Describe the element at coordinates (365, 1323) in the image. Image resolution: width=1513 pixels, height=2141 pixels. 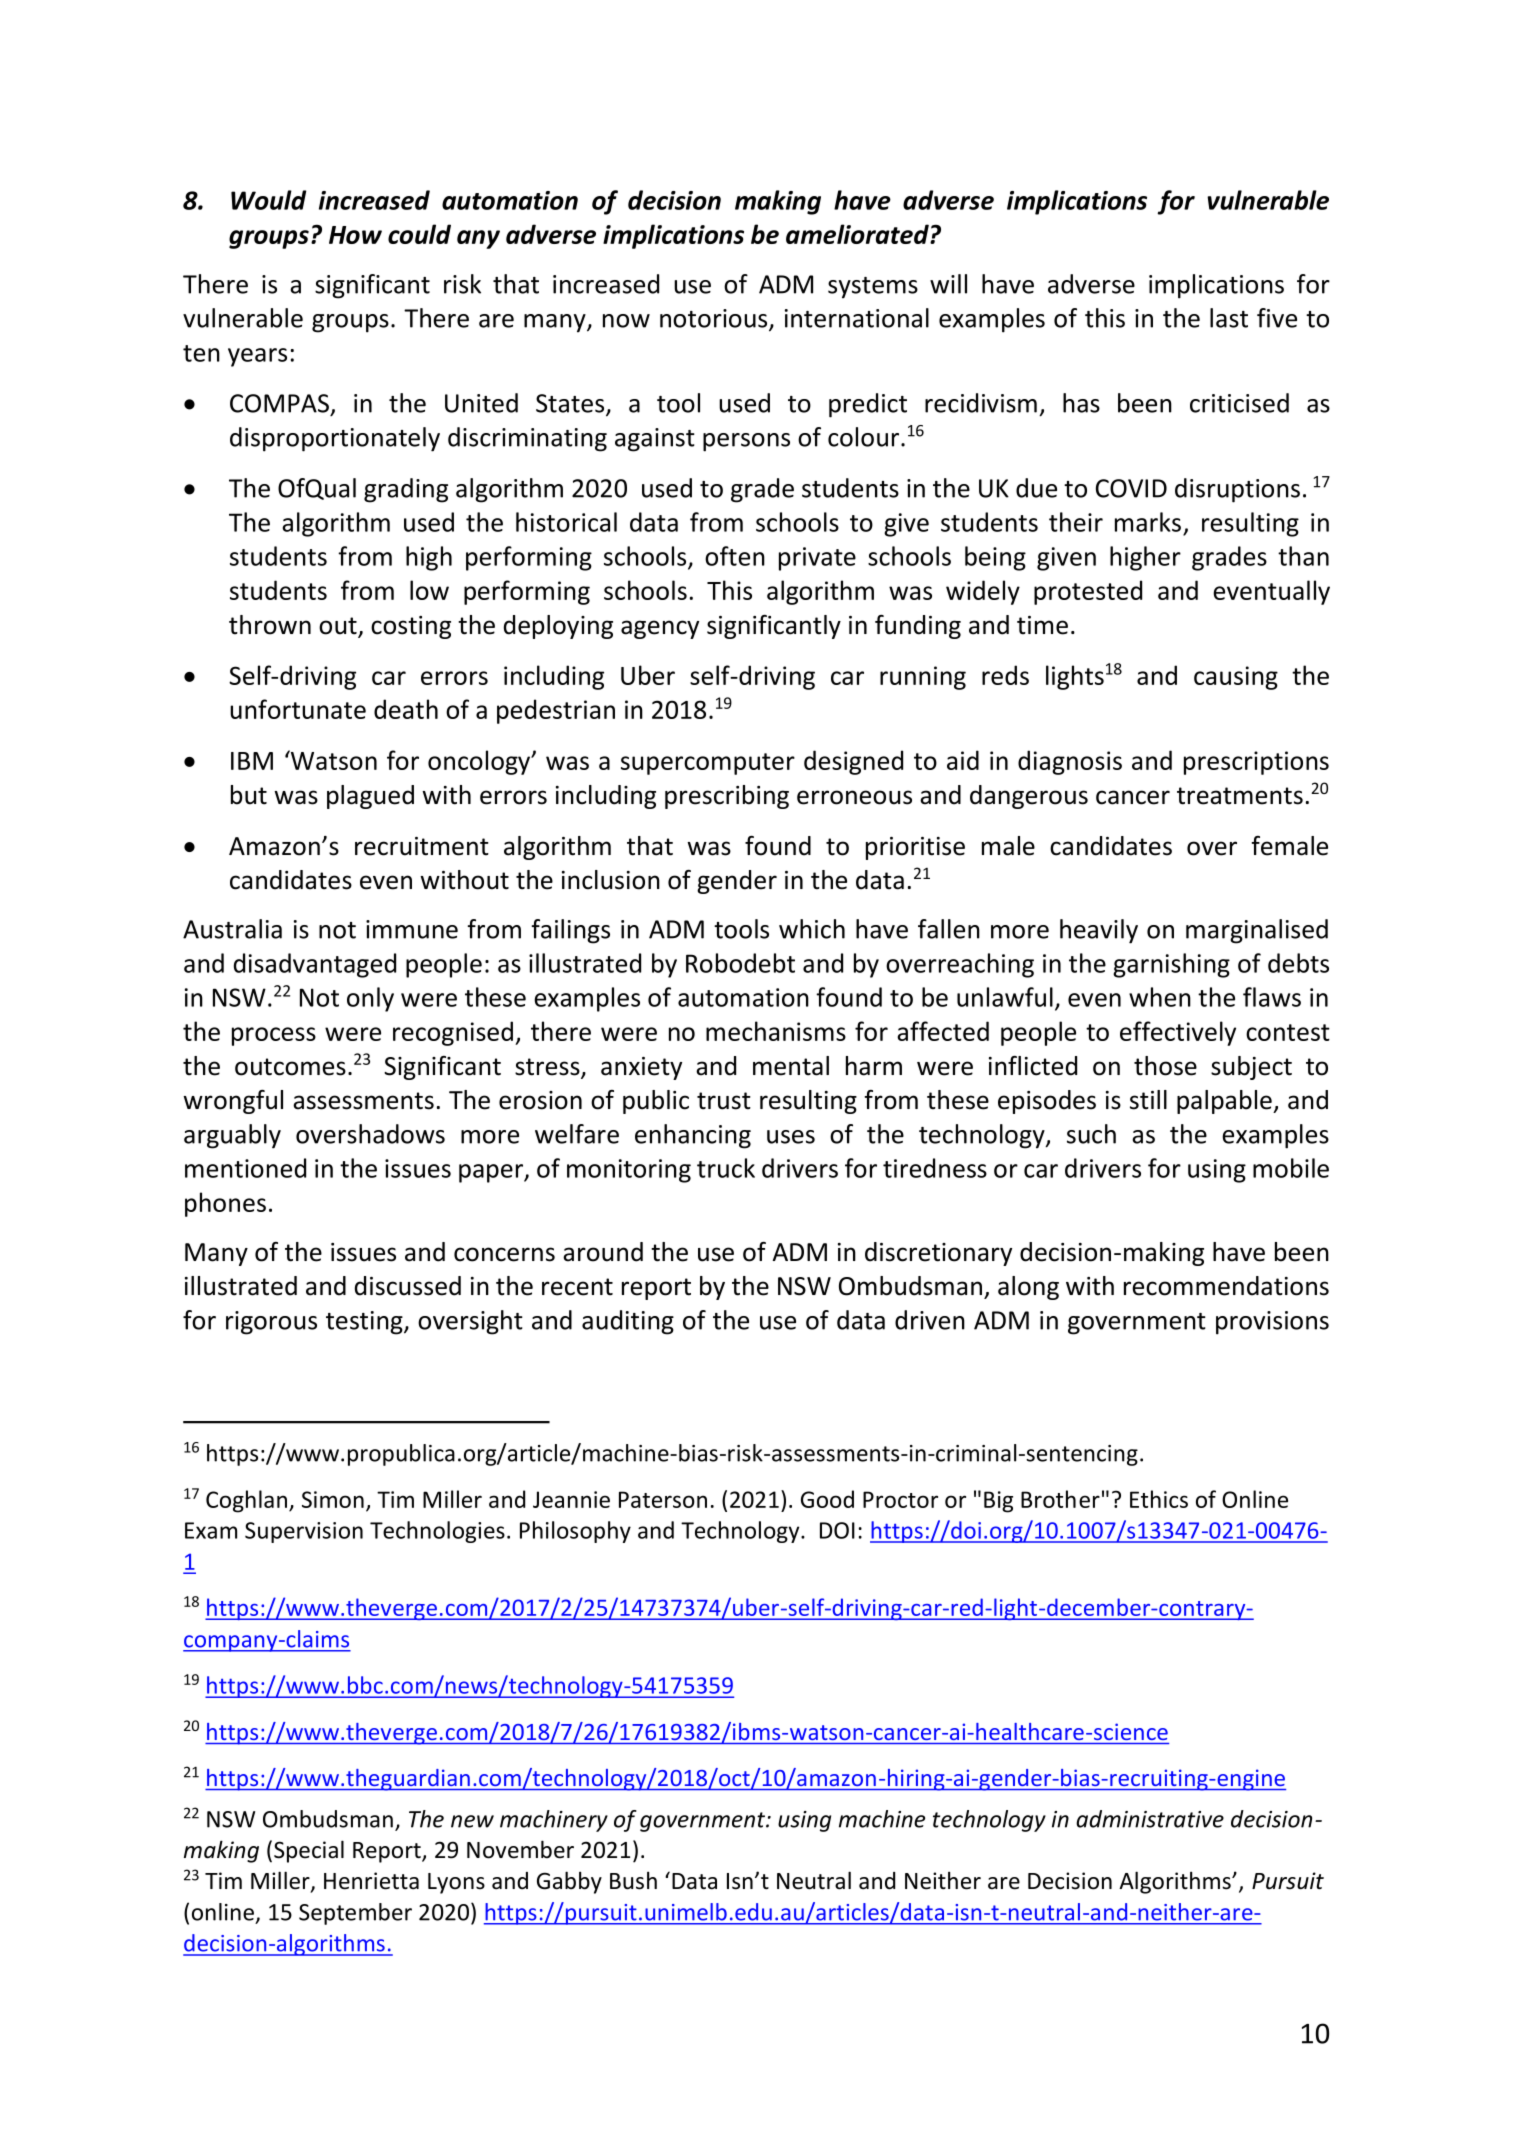
I see `testing` at that location.
